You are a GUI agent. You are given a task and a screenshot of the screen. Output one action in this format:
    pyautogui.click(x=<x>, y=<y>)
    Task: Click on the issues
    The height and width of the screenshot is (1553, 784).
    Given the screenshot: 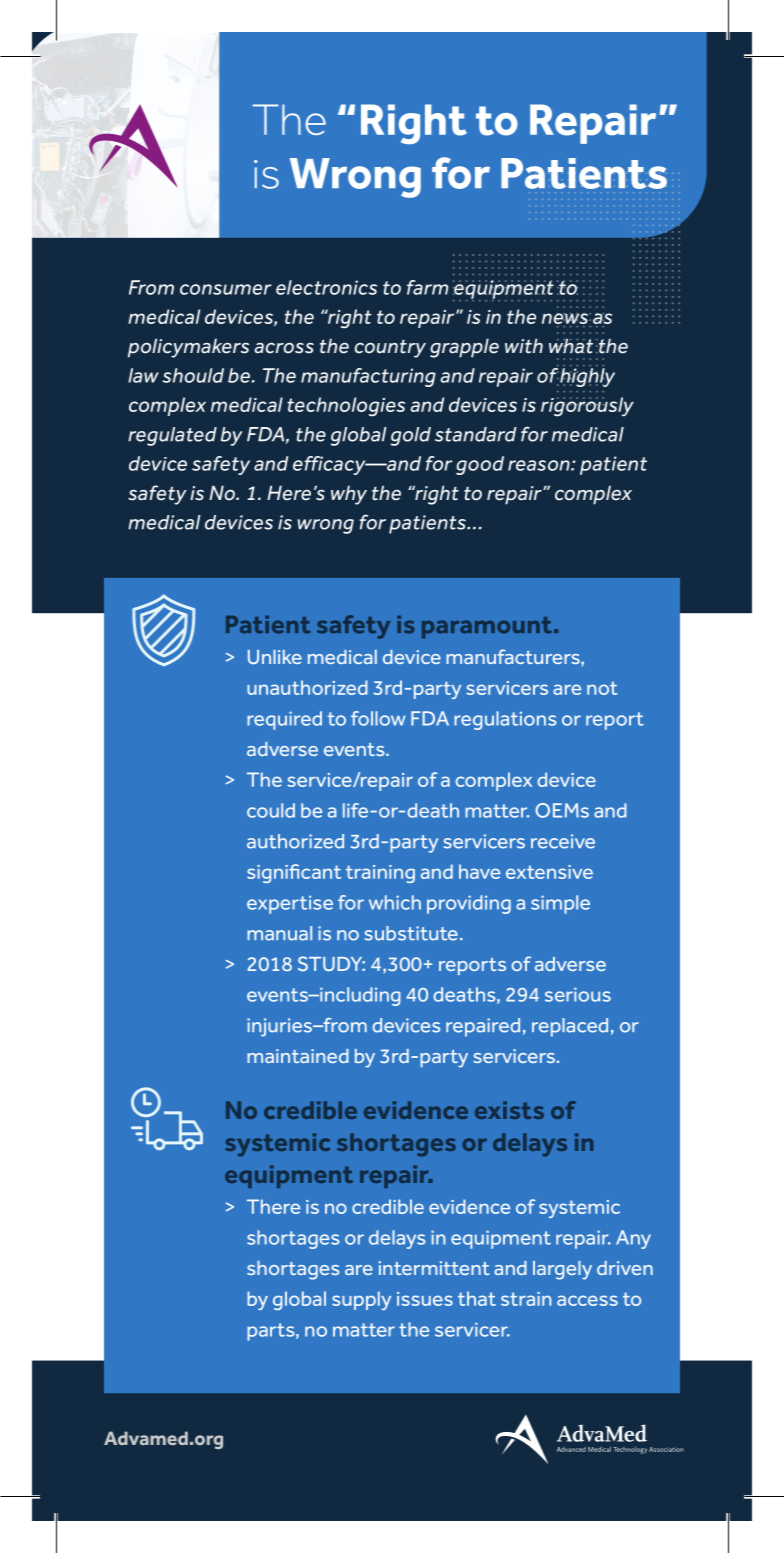 What is the action you would take?
    pyautogui.click(x=425, y=1299)
